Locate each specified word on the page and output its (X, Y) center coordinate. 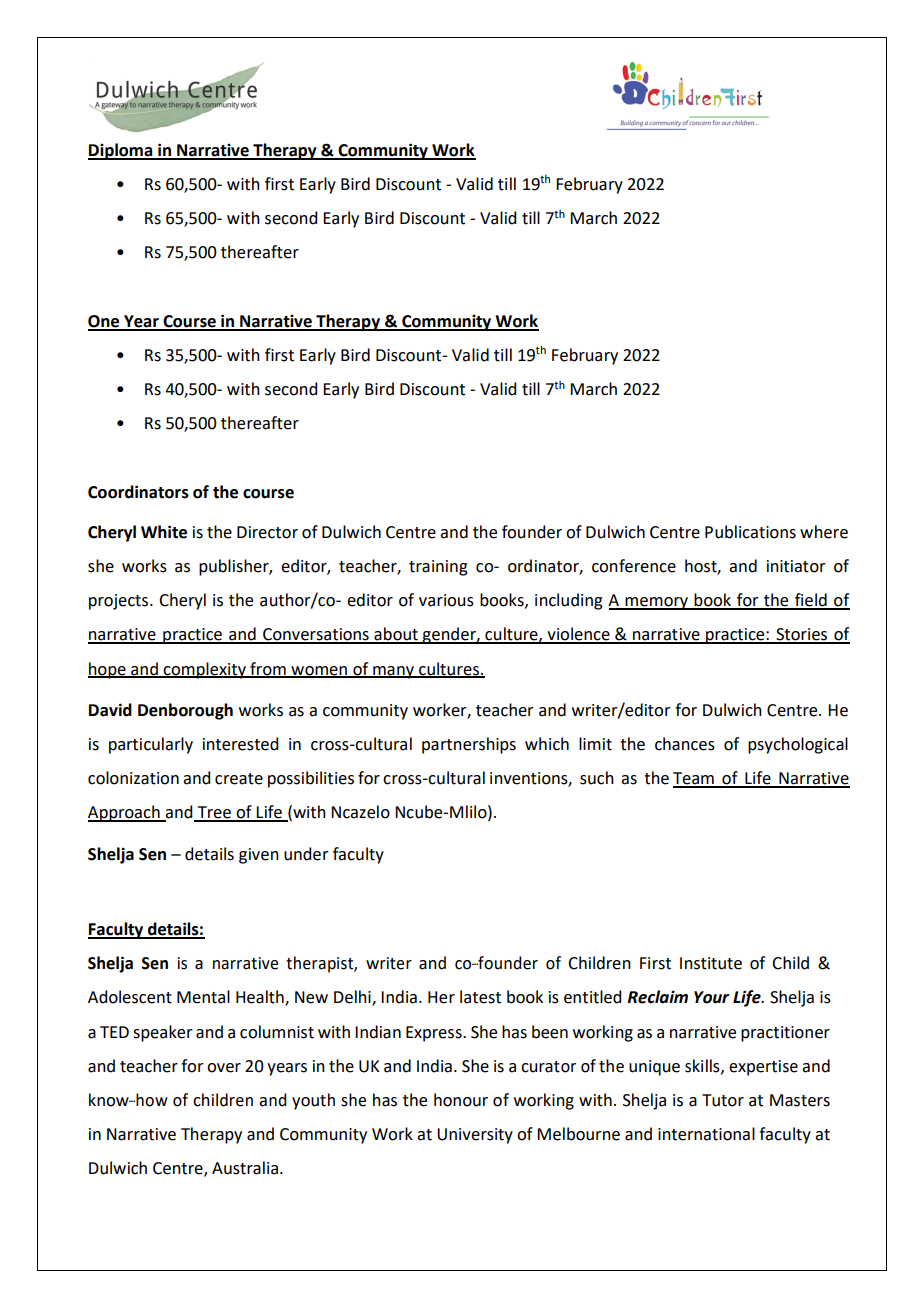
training (438, 568)
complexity (205, 670)
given (259, 856)
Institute (711, 963)
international (706, 1134)
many (394, 672)
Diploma (121, 151)
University (475, 1136)
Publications (750, 532)
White (164, 532)
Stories (802, 635)
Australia (245, 1168)
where (824, 532)
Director (267, 532)
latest (480, 997)
